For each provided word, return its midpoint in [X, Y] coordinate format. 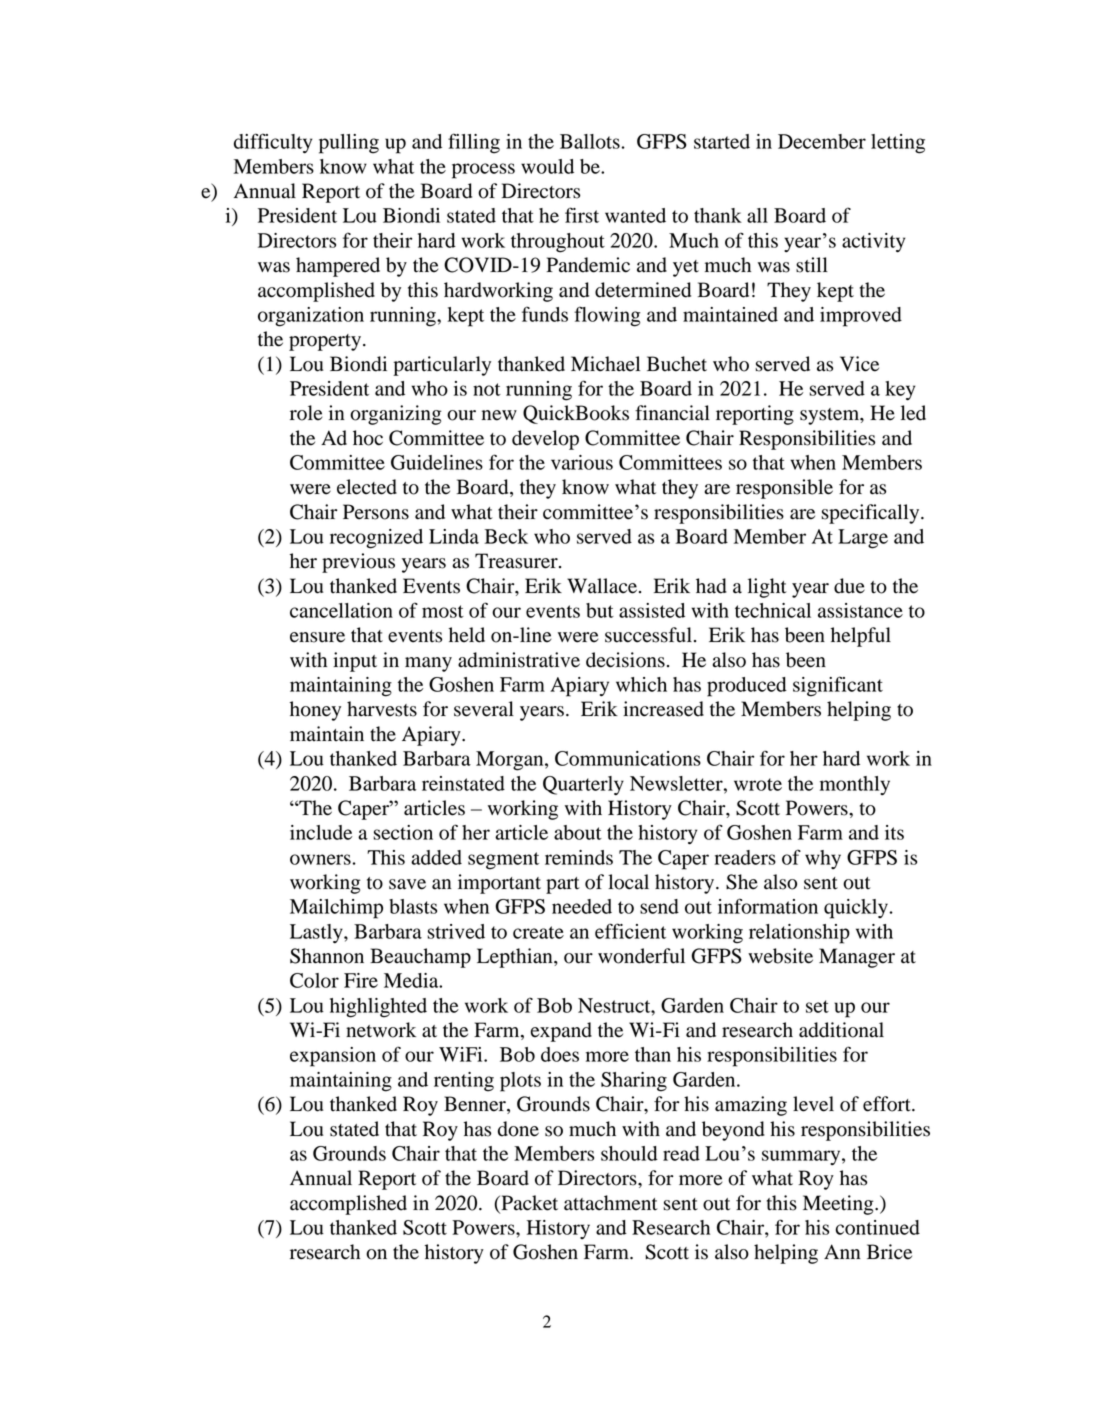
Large [863, 539]
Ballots [590, 141]
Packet [528, 1203]
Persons [376, 512]
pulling [349, 144]
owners [320, 859]
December [822, 141]
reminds [579, 857]
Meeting [839, 1205]
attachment [611, 1203]
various [582, 462]
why [823, 859]
